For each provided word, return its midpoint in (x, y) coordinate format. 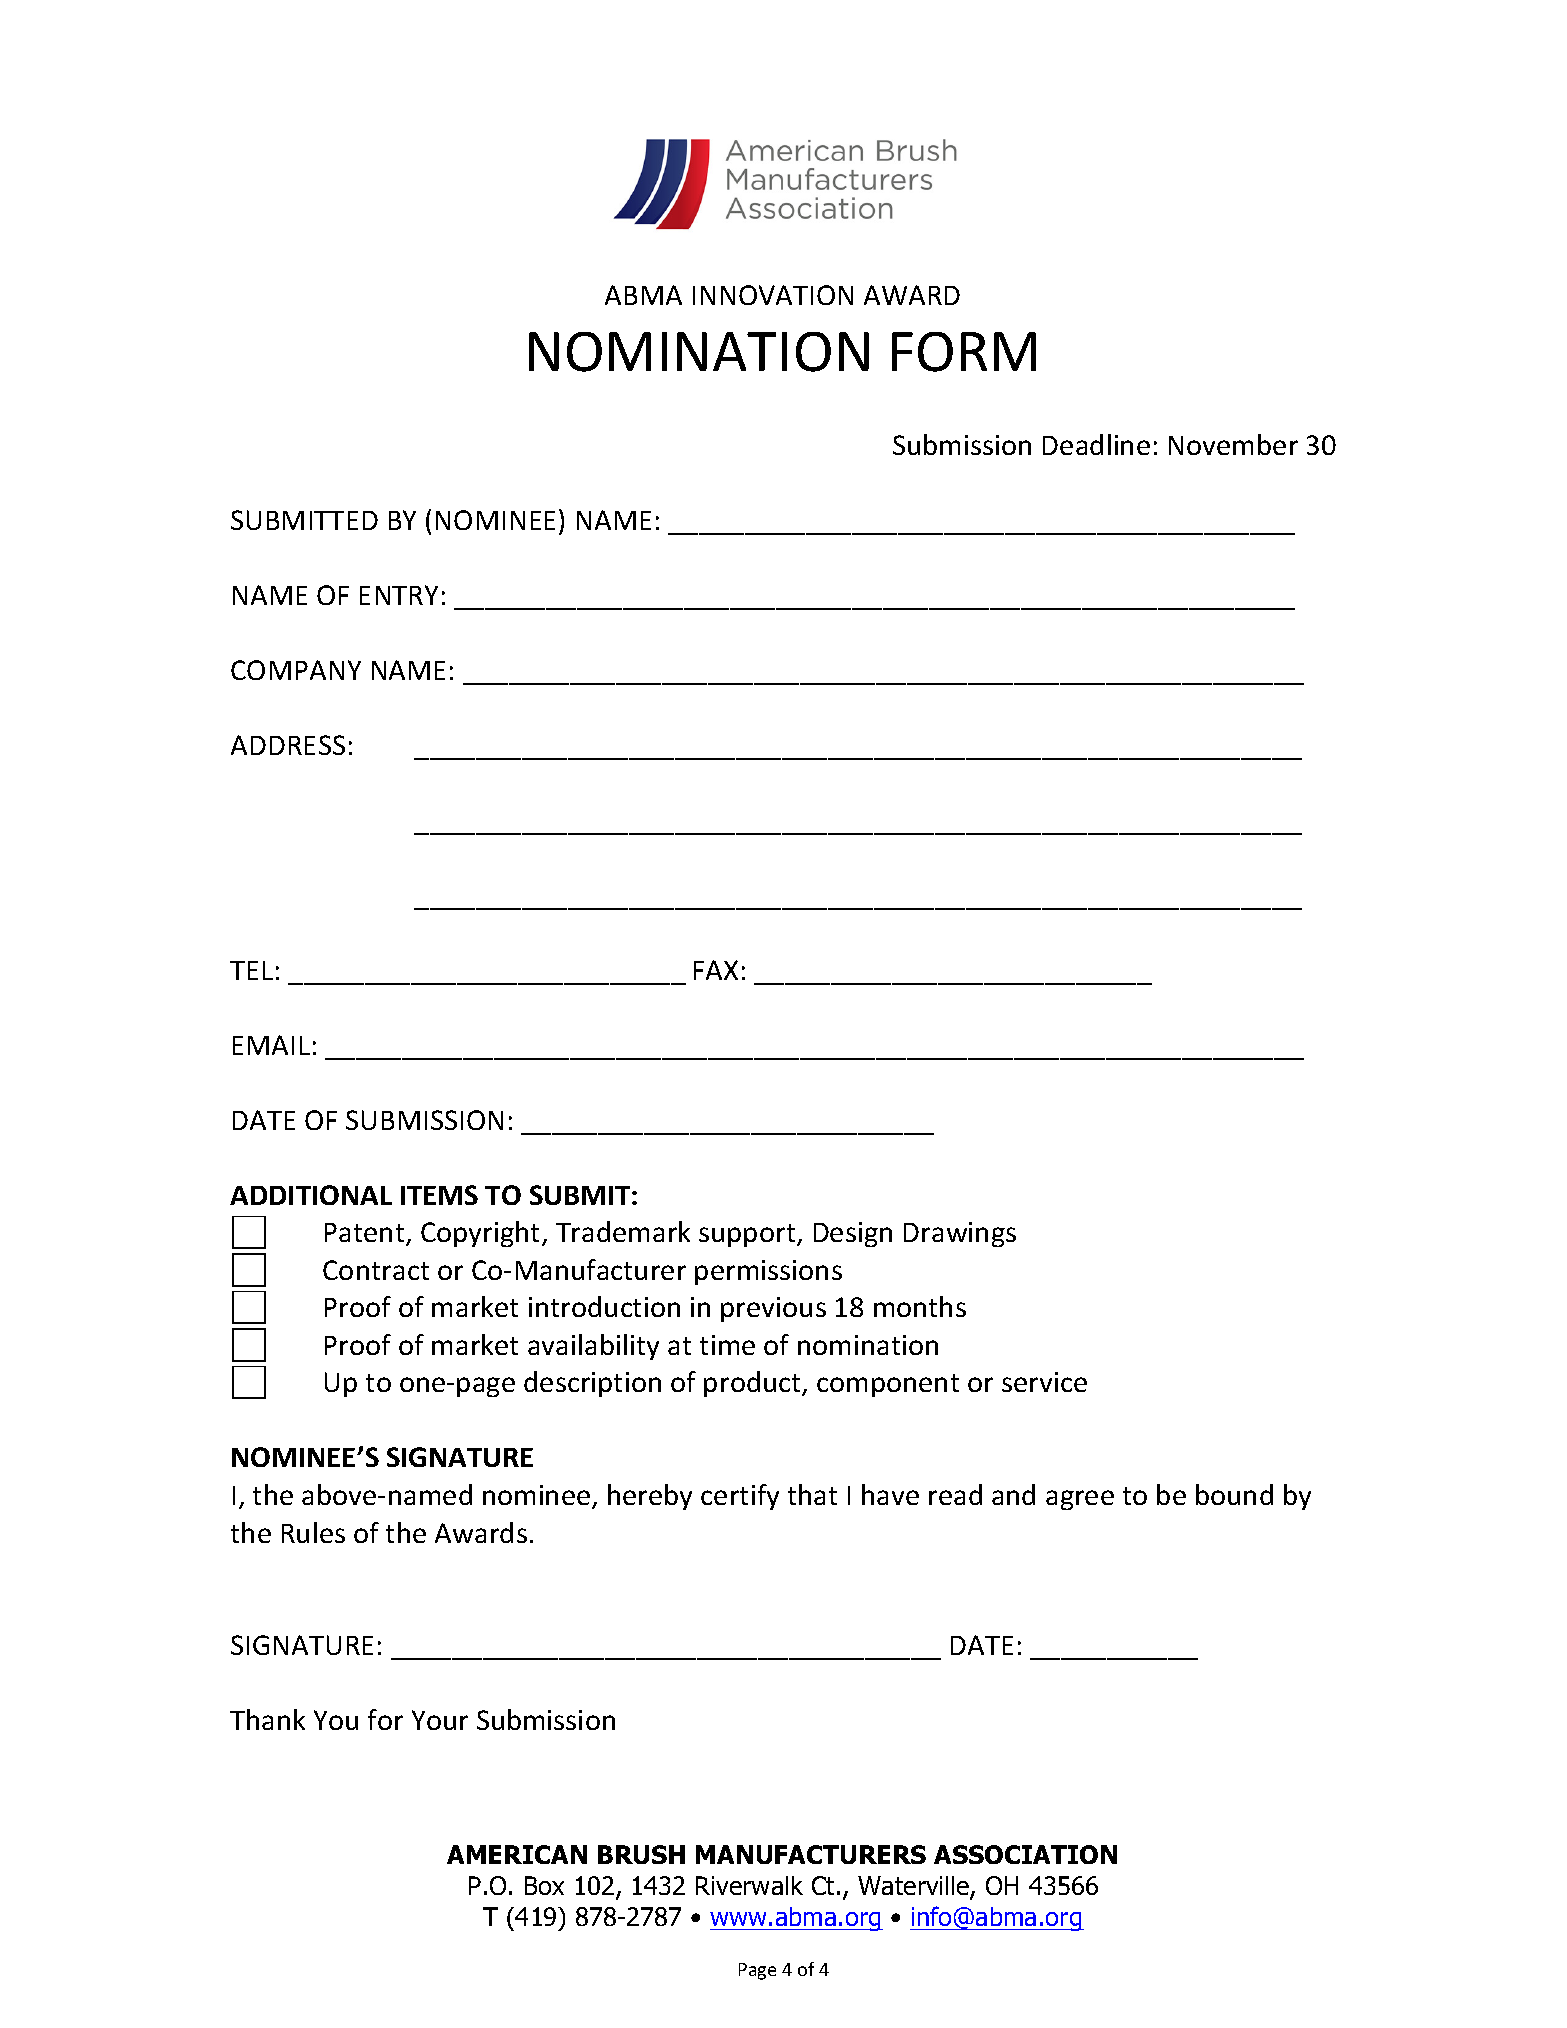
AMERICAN (517, 1854)
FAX (716, 970)
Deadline (1096, 444)
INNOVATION (773, 295)
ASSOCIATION (1025, 1854)
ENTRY (399, 595)
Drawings (960, 1234)
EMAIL (271, 1045)
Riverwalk (749, 1885)
